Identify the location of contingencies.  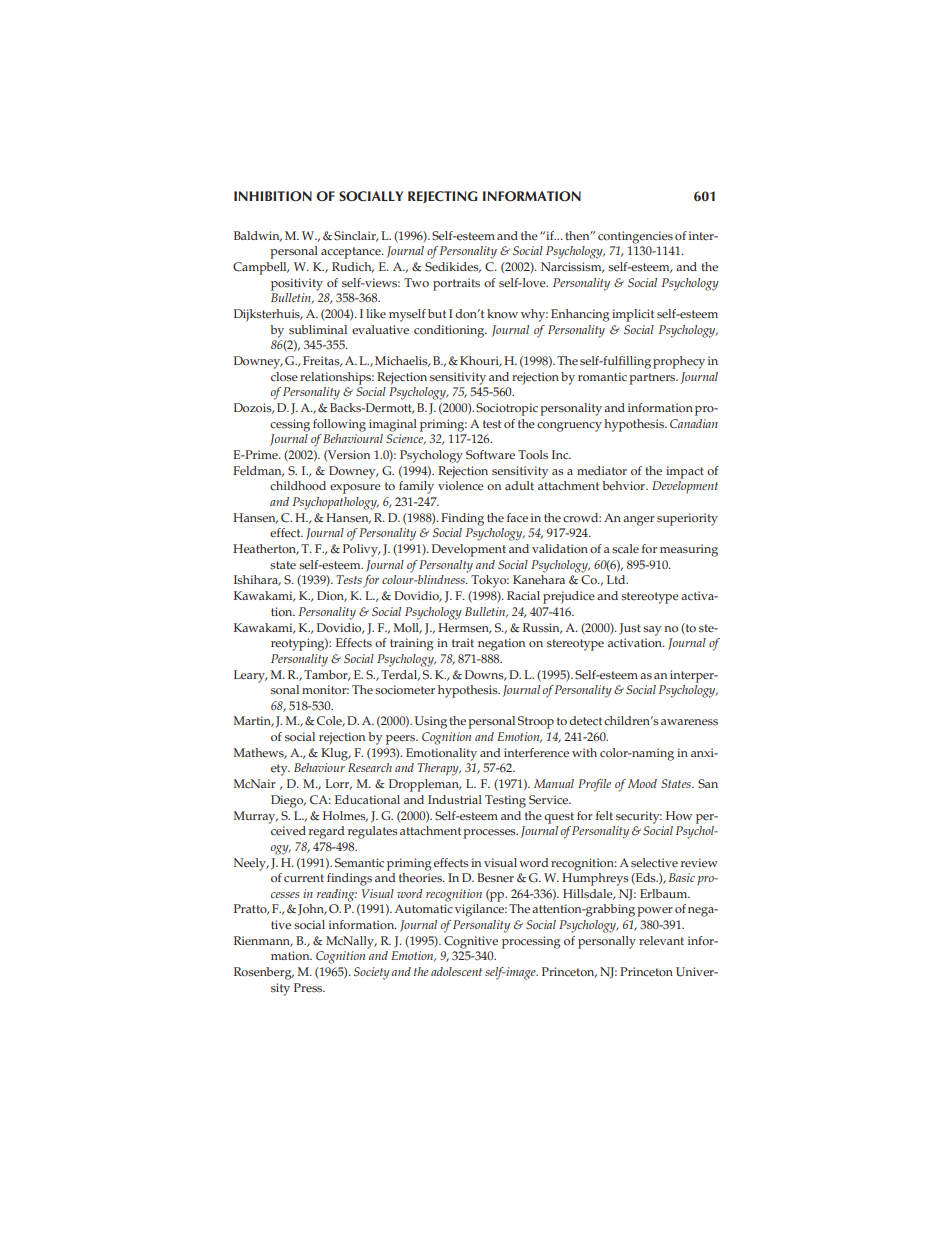
(635, 237).
